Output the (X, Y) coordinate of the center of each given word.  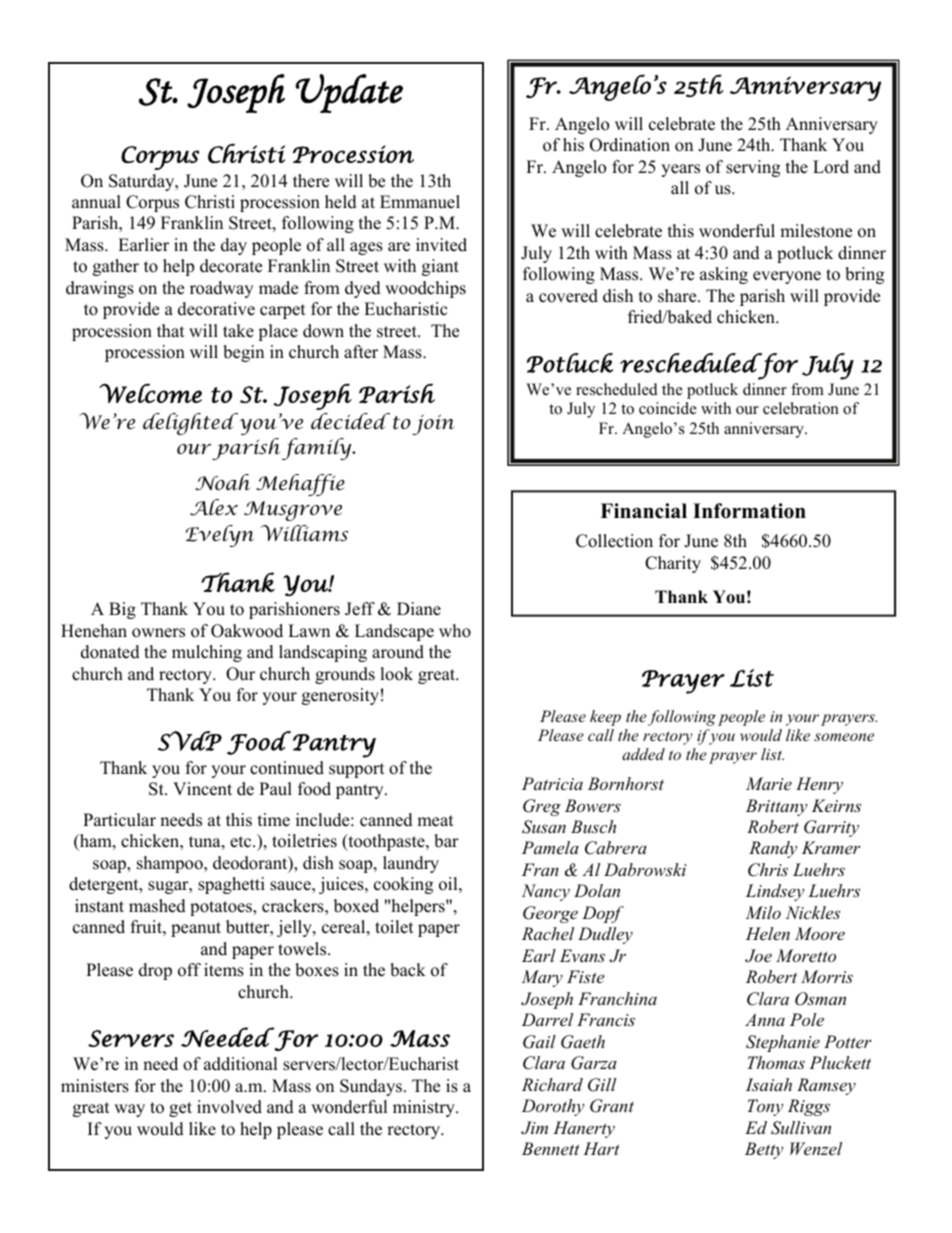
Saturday (143, 182)
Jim (534, 1128)
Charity (673, 564)
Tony (765, 1107)
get (180, 1109)
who (455, 631)
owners (158, 633)
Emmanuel (420, 202)
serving (753, 168)
